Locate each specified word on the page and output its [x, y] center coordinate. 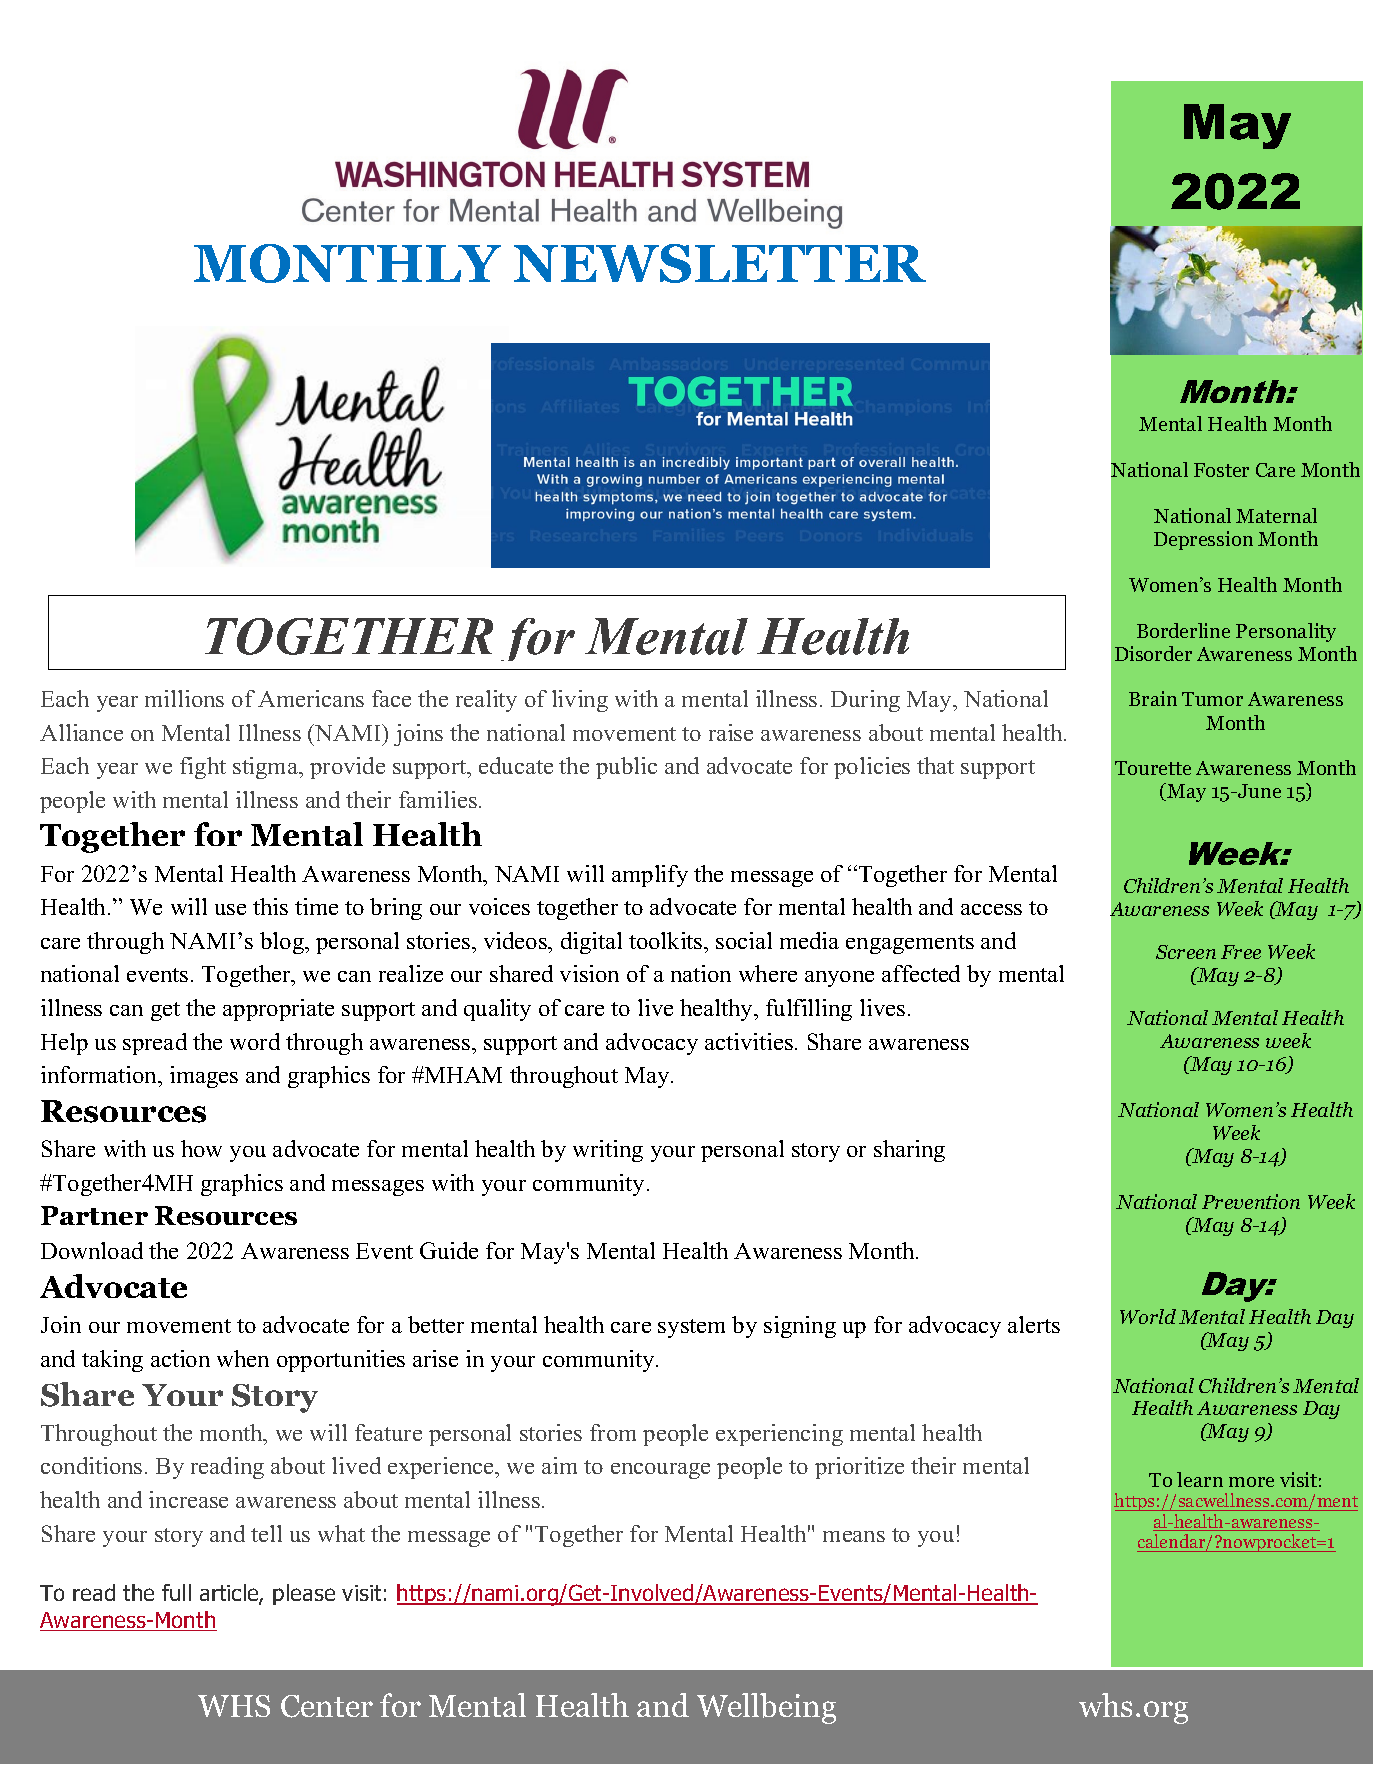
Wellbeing [766, 1708]
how [201, 1148]
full [176, 1592]
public [626, 768]
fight [203, 768]
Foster [1221, 470]
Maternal [1276, 515]
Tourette [1153, 768]
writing [608, 1151]
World [1148, 1316]
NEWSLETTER [720, 263]
